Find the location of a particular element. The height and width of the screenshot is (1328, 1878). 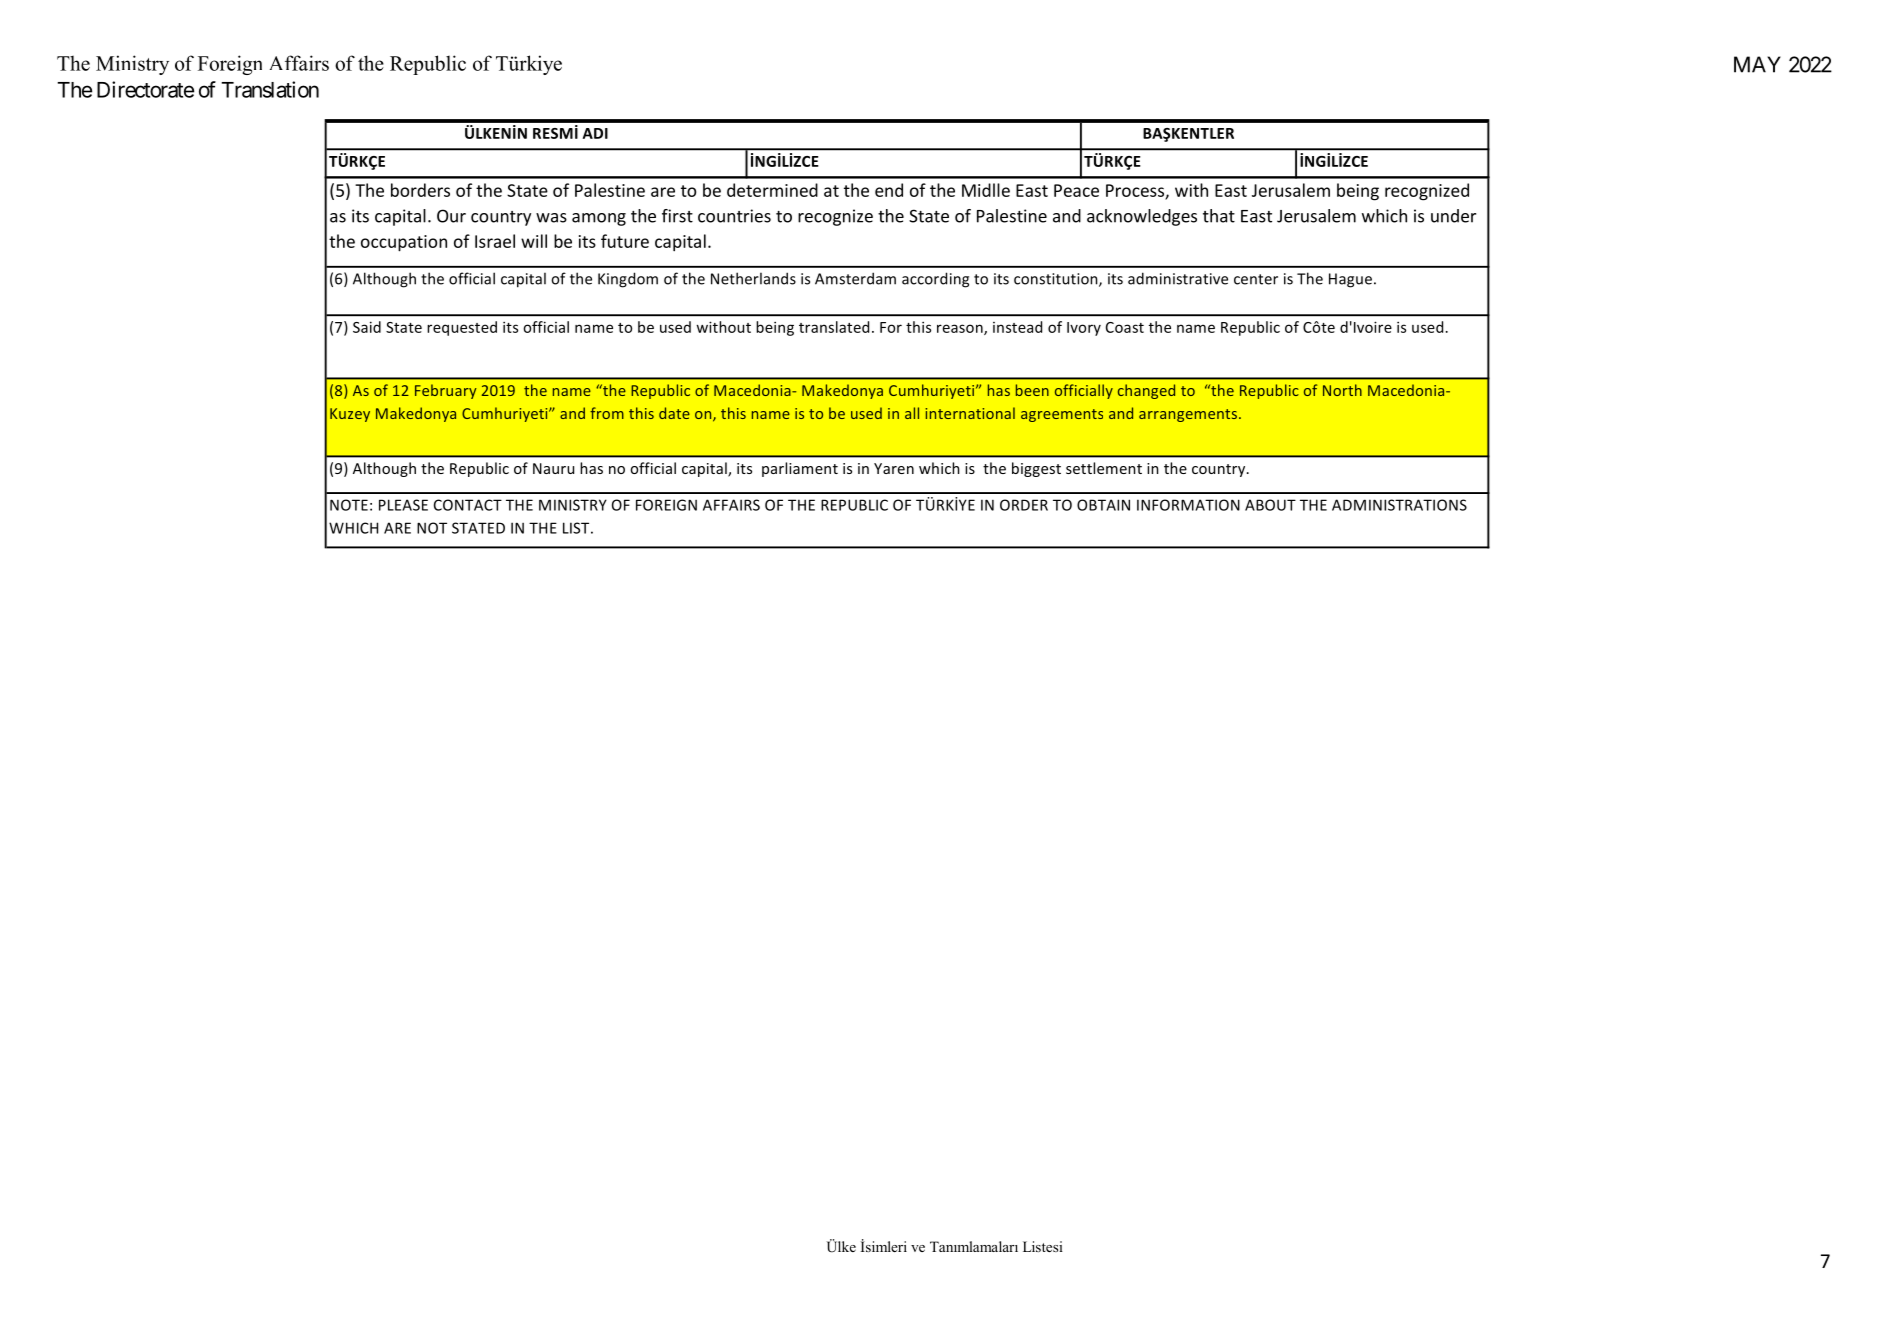

Our is located at coordinates (451, 216).
